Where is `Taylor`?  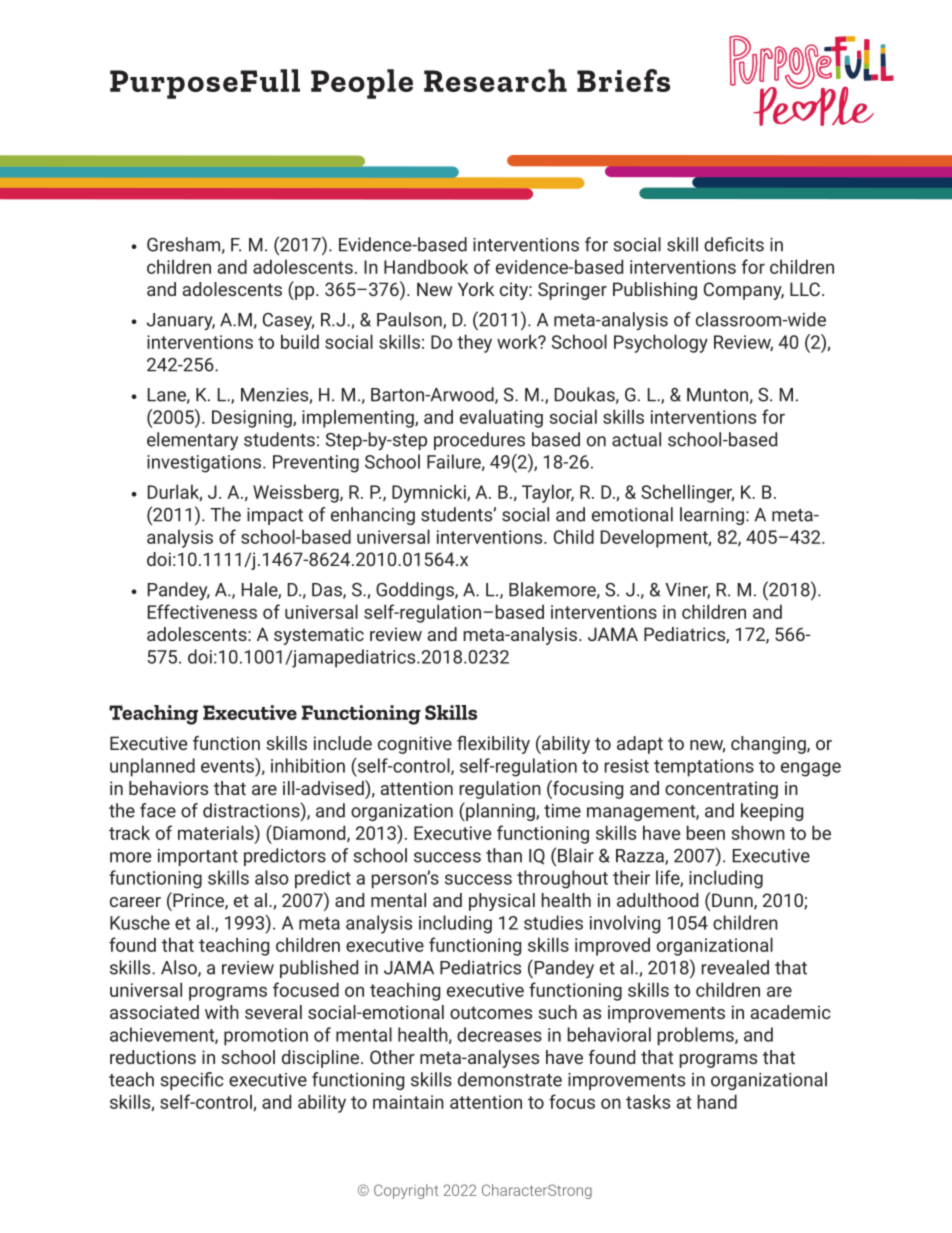
Taylor is located at coordinates (548, 493).
